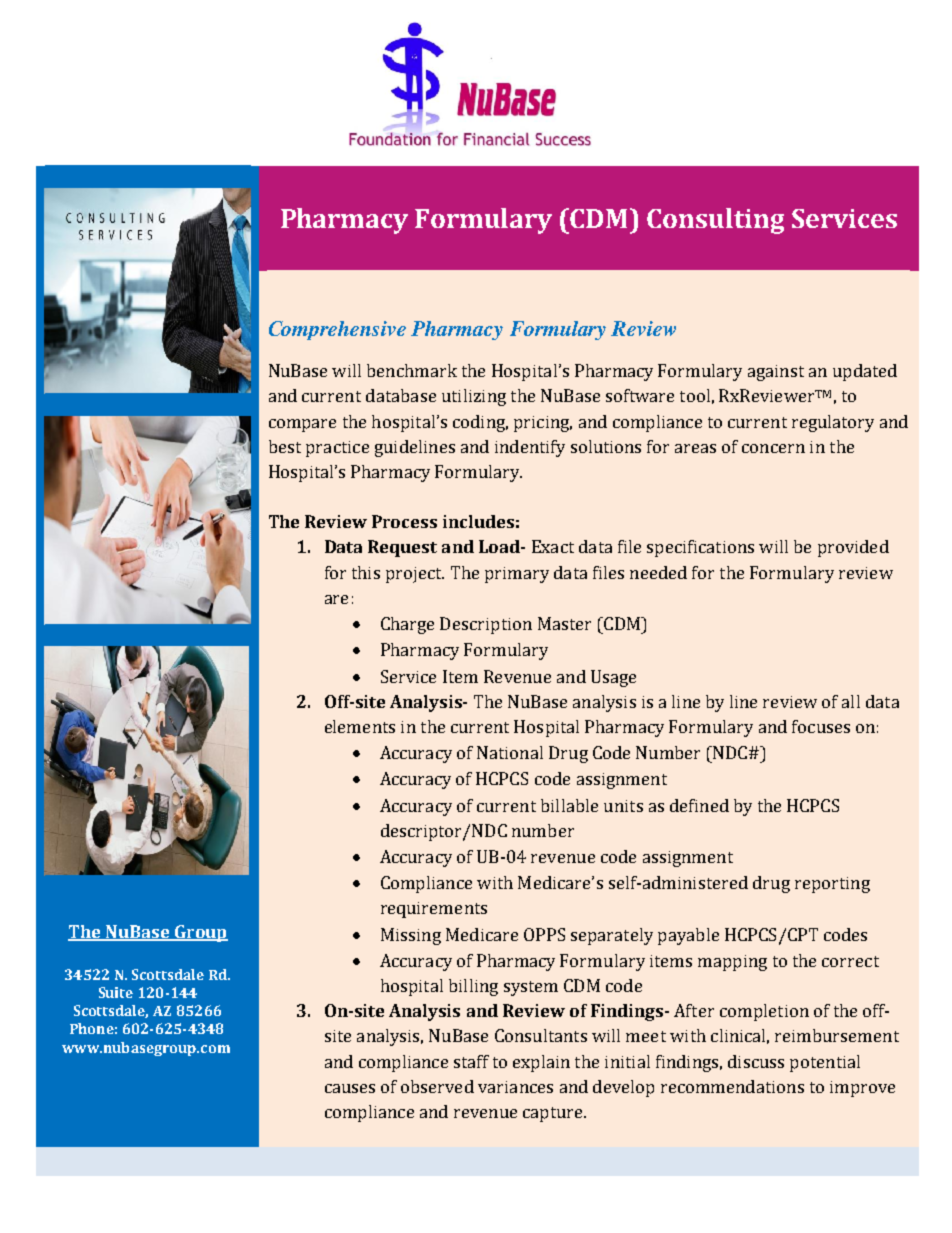 The width and height of the image is (952, 1233). What do you see at coordinates (569, 805) in the image?
I see `billable` at bounding box center [569, 805].
